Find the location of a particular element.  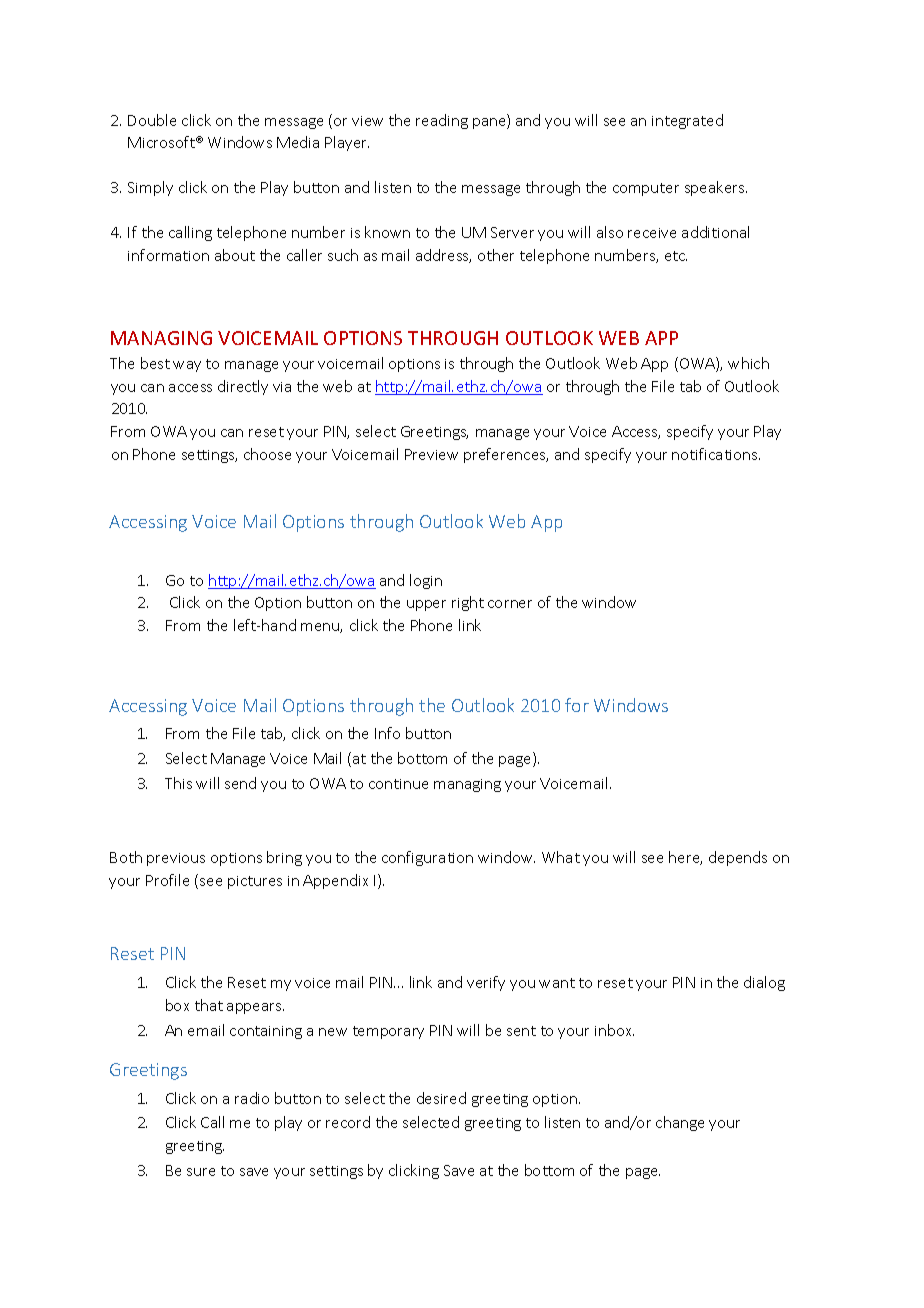

corner is located at coordinates (510, 604).
